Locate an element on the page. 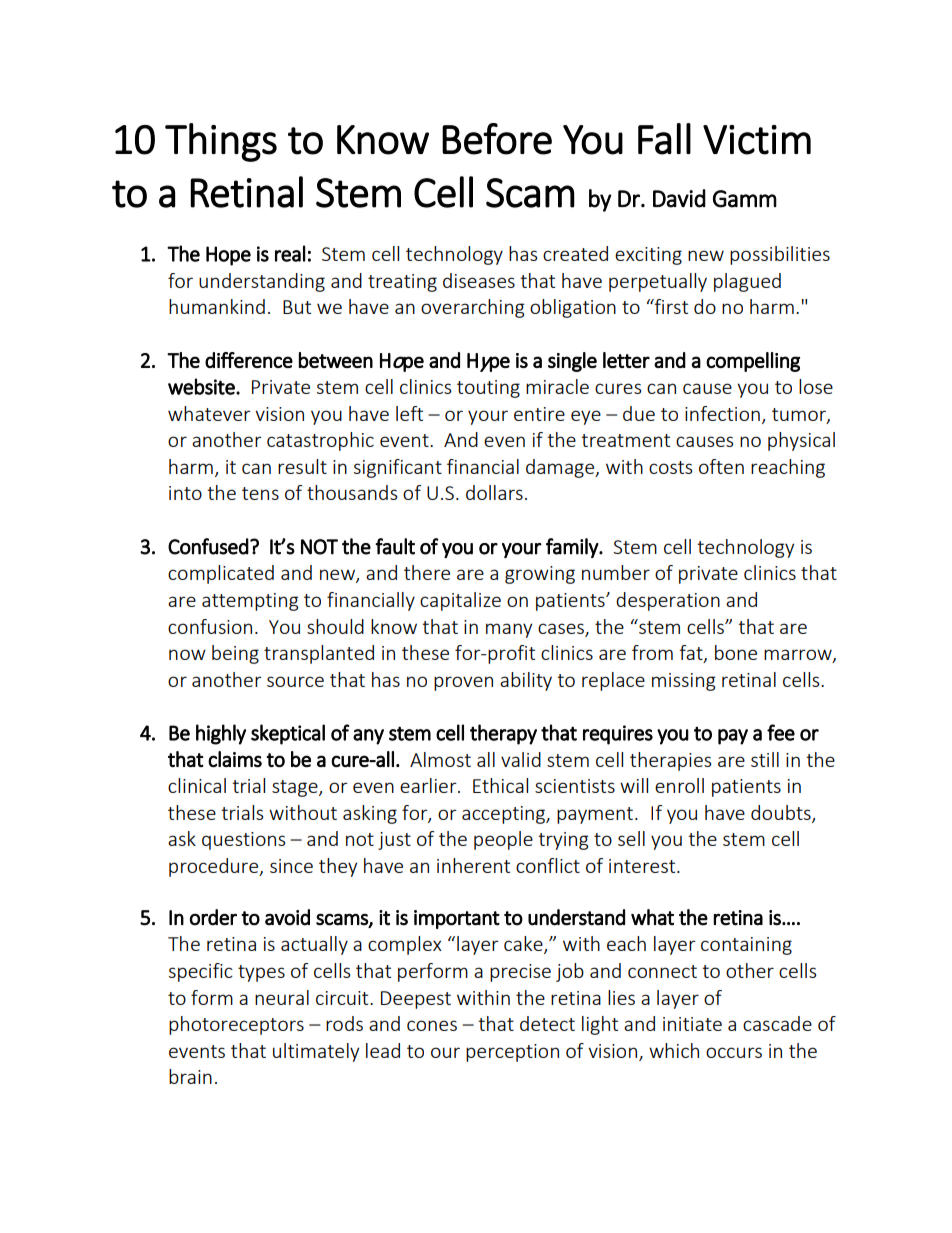 The width and height of the page is (952, 1233). still is located at coordinates (765, 759).
